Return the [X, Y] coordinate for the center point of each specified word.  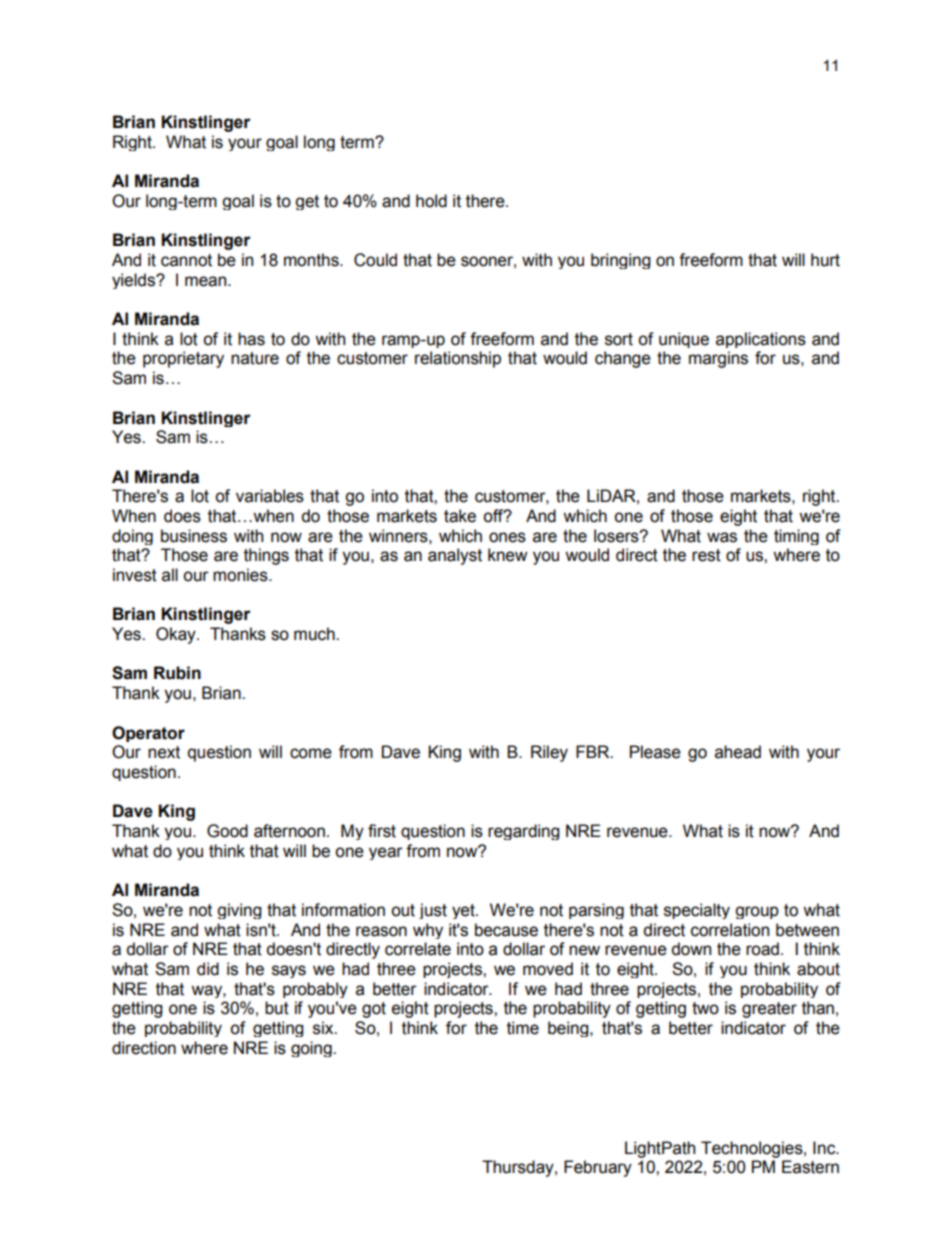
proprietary [183, 359]
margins [718, 359]
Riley [549, 753]
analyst [455, 556]
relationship [458, 359]
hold [431, 201]
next [164, 752]
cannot [186, 260]
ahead [738, 752]
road [762, 949]
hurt [825, 260]
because [506, 930]
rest [706, 555]
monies [241, 575]
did [208, 969]
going [312, 1049]
